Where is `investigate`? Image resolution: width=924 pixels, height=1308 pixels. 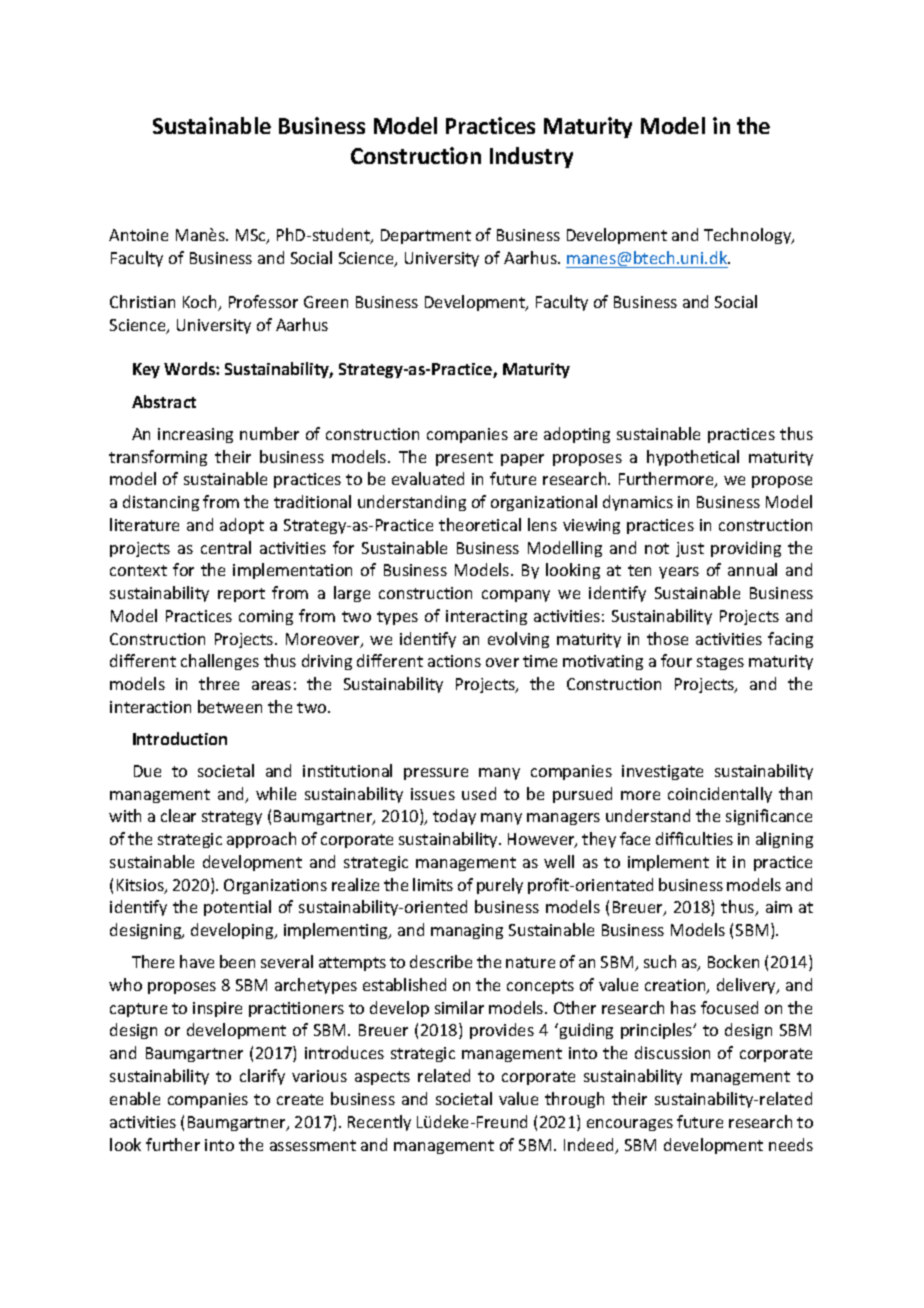 investigate is located at coordinates (662, 772).
